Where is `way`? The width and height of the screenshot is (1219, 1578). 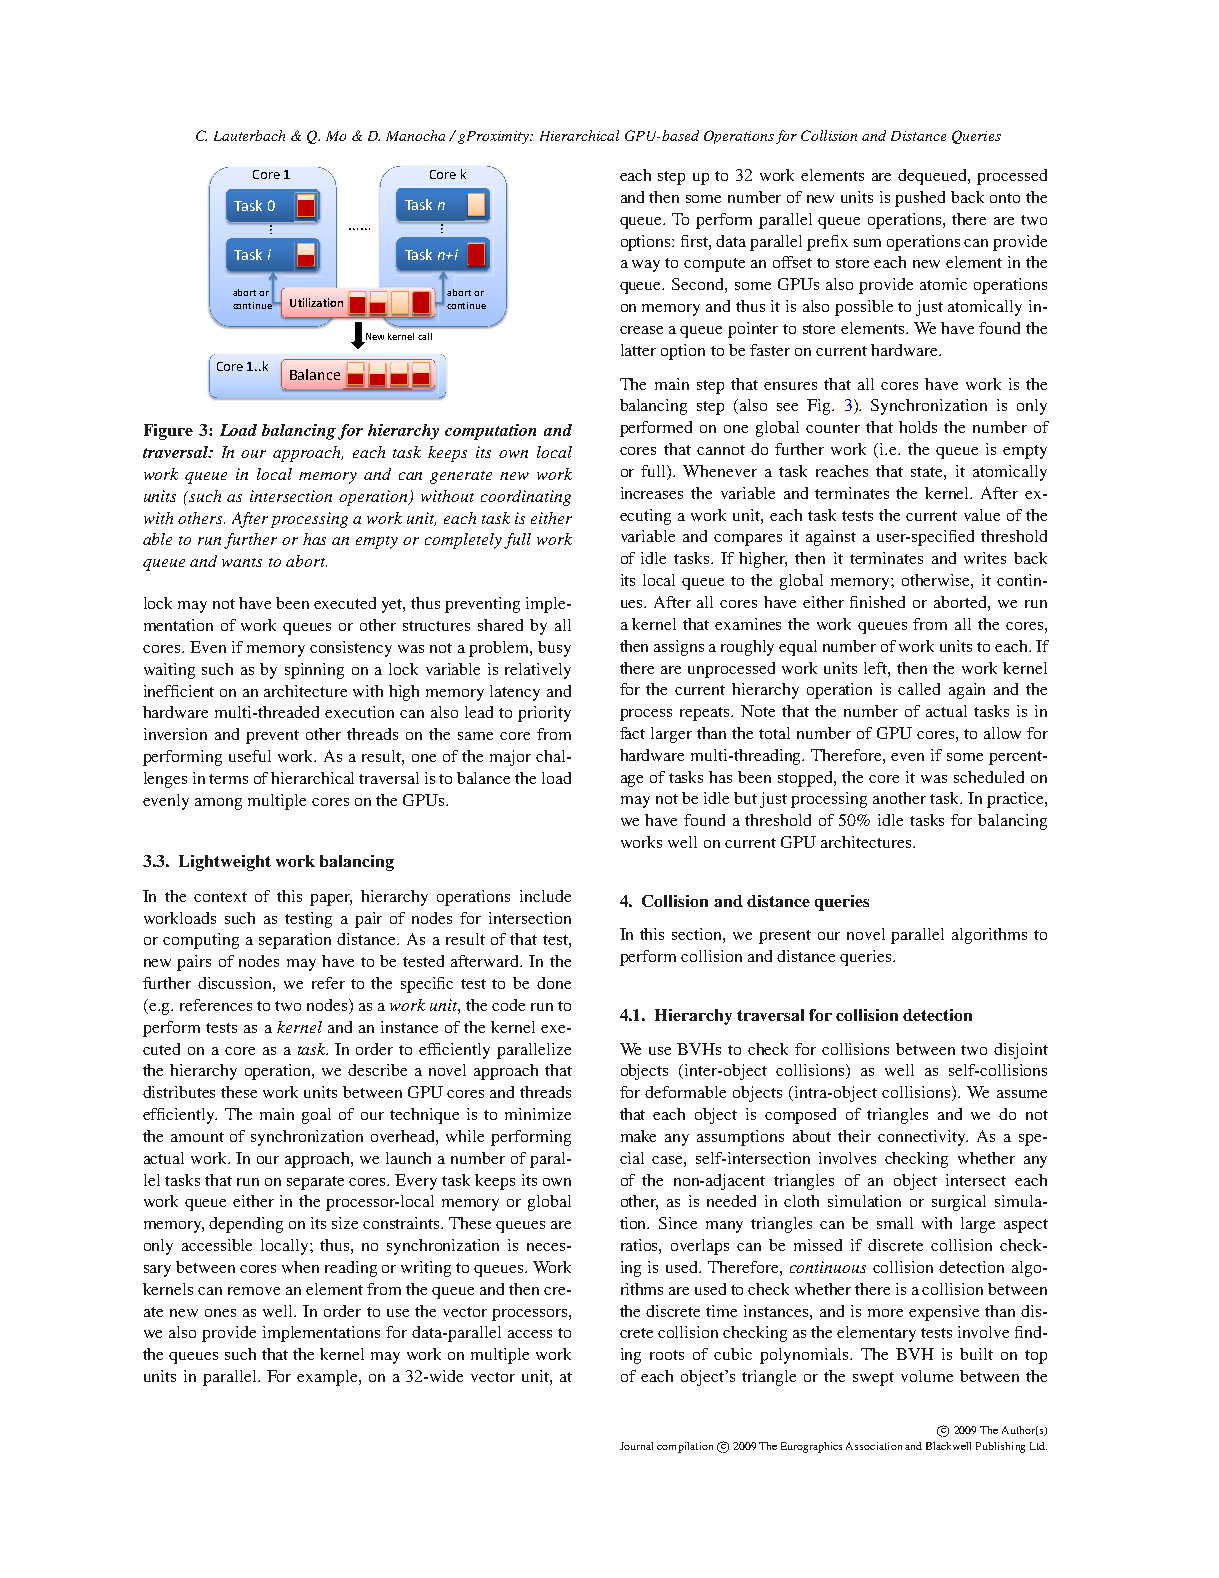 way is located at coordinates (646, 266).
